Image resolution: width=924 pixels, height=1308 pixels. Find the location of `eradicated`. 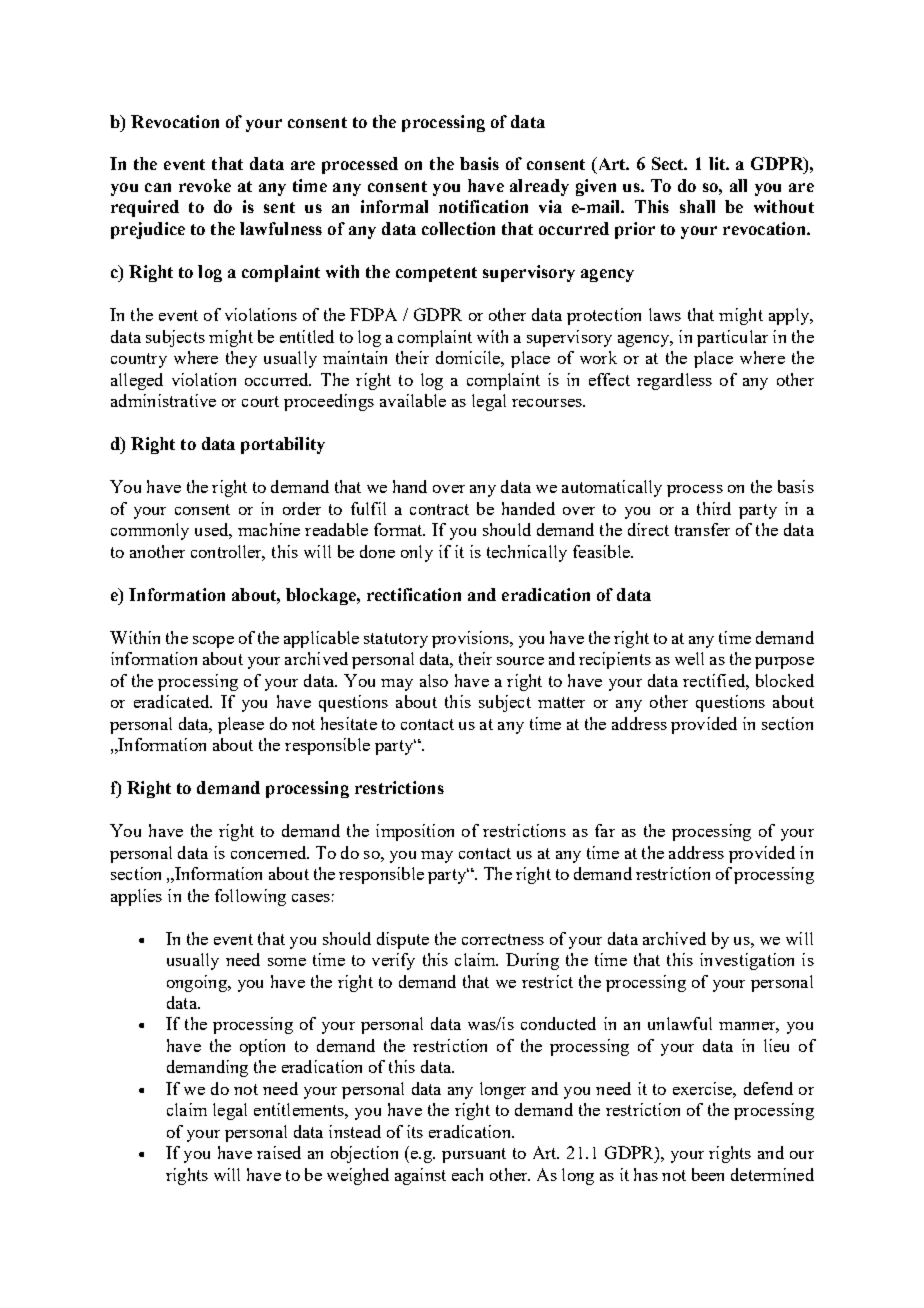

eradicated is located at coordinates (173, 701).
